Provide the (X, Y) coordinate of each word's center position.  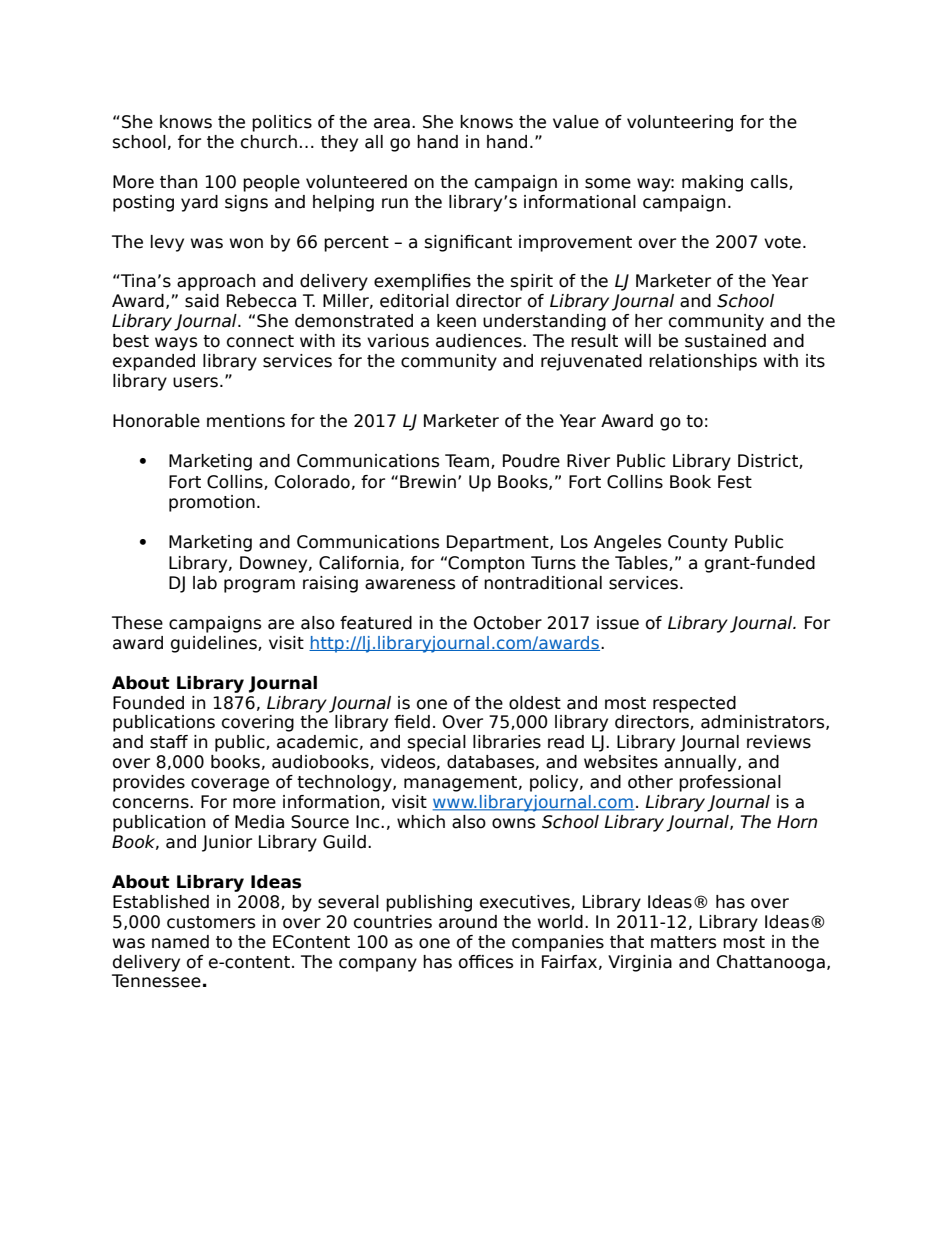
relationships (703, 362)
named (180, 942)
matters (683, 942)
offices (486, 962)
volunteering (680, 123)
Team (468, 461)
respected (694, 704)
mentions (246, 421)
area (392, 123)
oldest (535, 703)
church (269, 142)
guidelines (215, 644)
